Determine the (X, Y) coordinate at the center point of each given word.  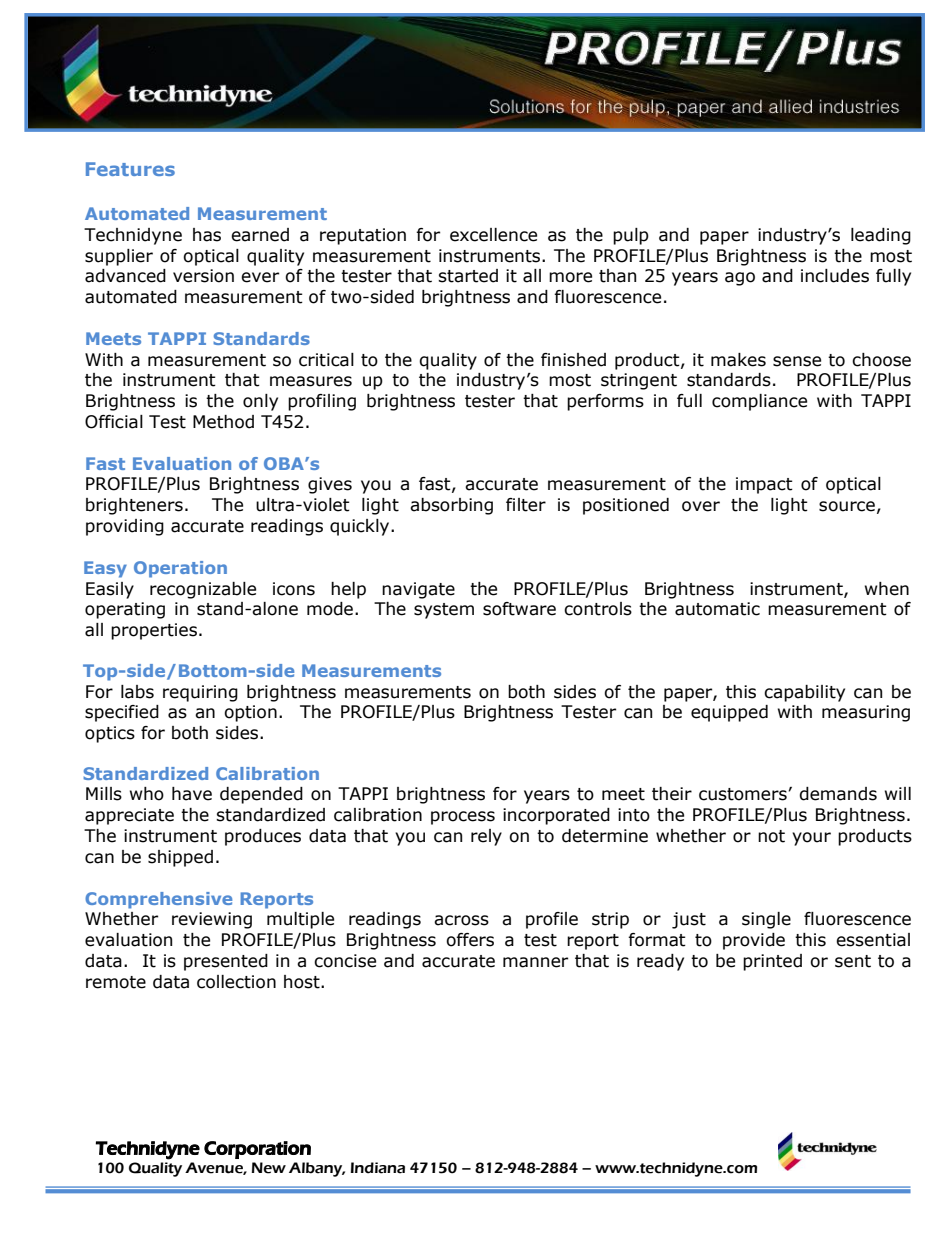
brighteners (134, 506)
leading (881, 236)
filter (526, 505)
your (811, 839)
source (847, 506)
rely (486, 837)
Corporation (257, 1150)
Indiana (378, 1168)
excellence (493, 235)
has (207, 235)
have (192, 794)
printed (772, 962)
